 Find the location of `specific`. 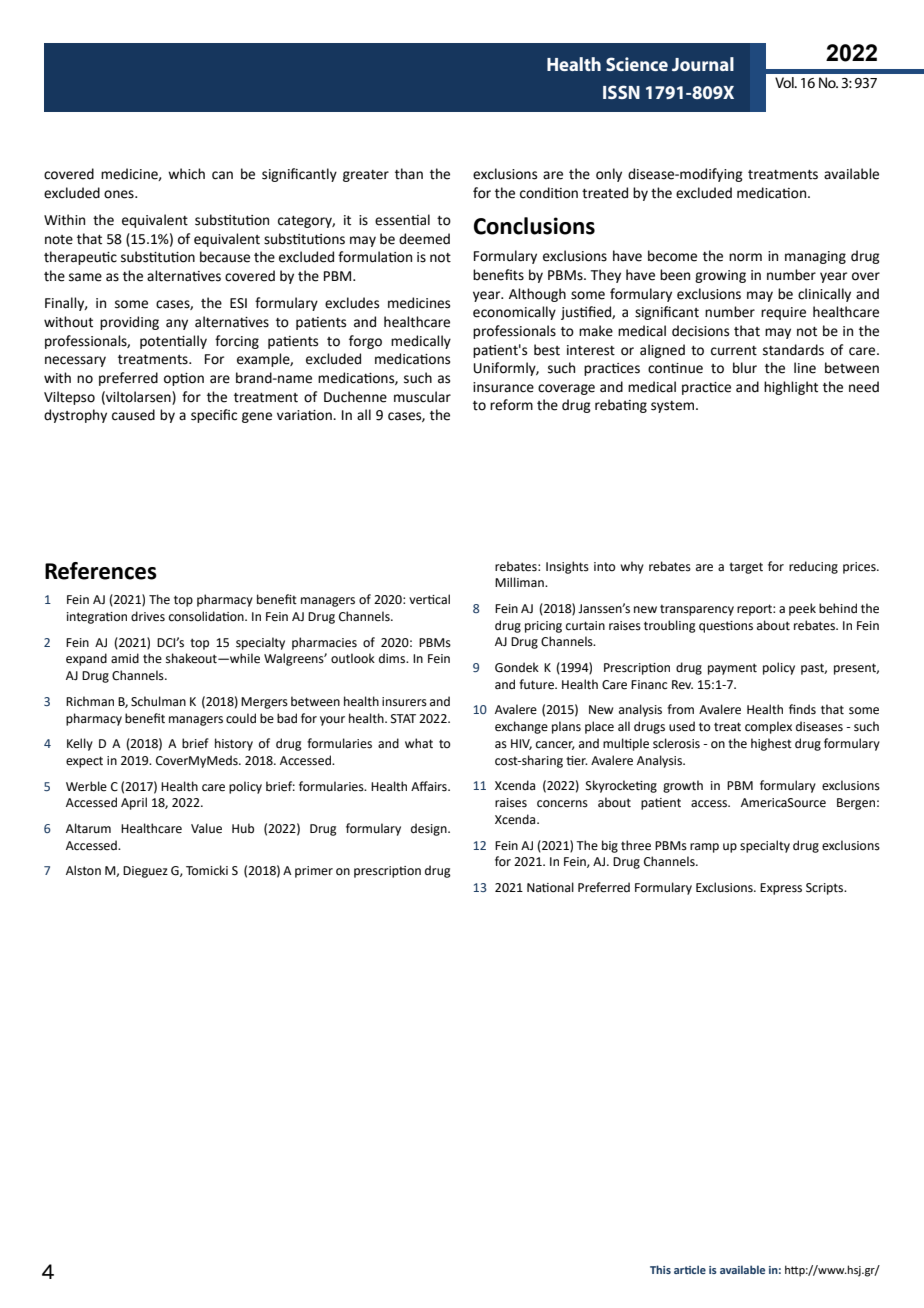

specific is located at coordinates (214, 416).
